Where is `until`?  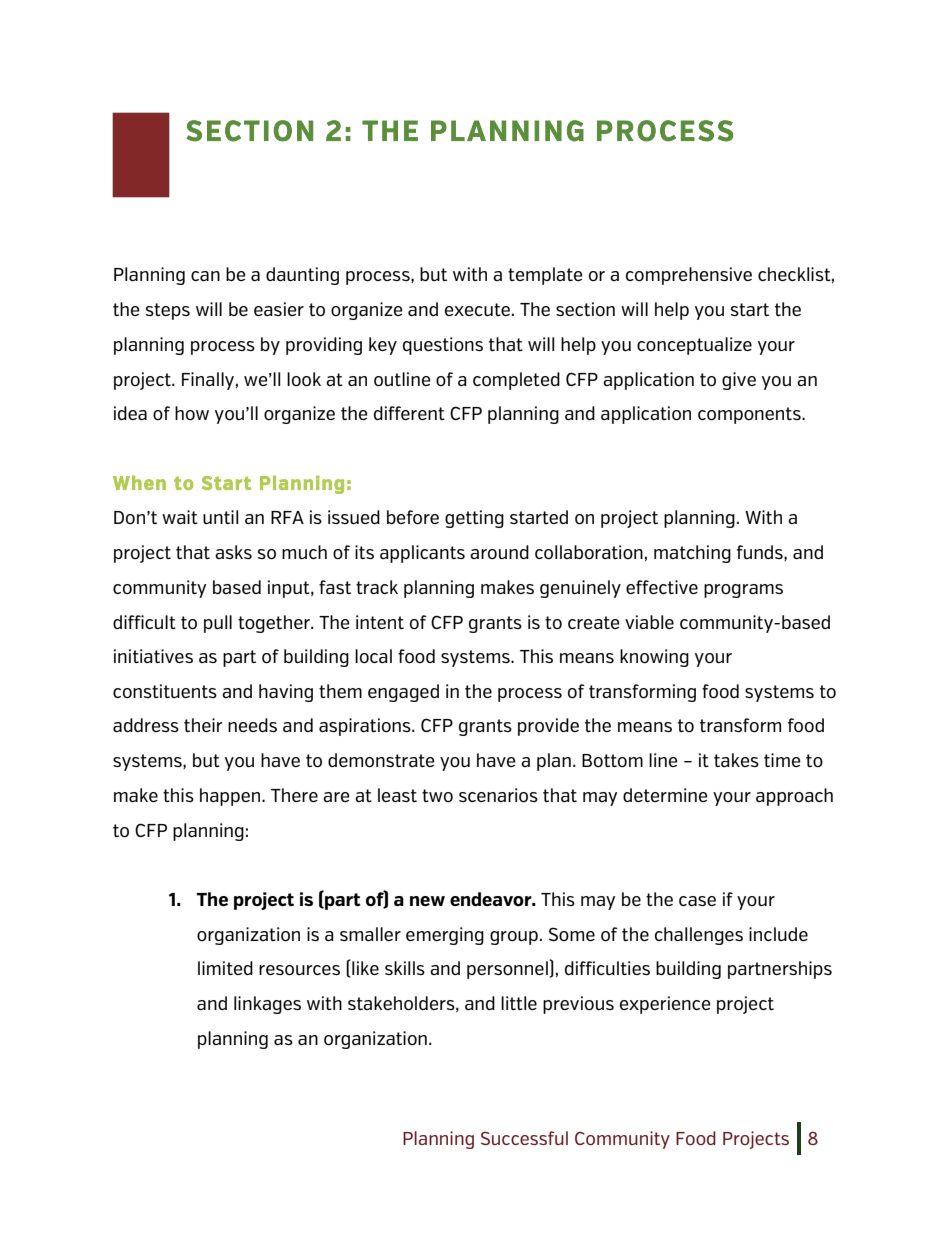
until is located at coordinates (220, 517).
